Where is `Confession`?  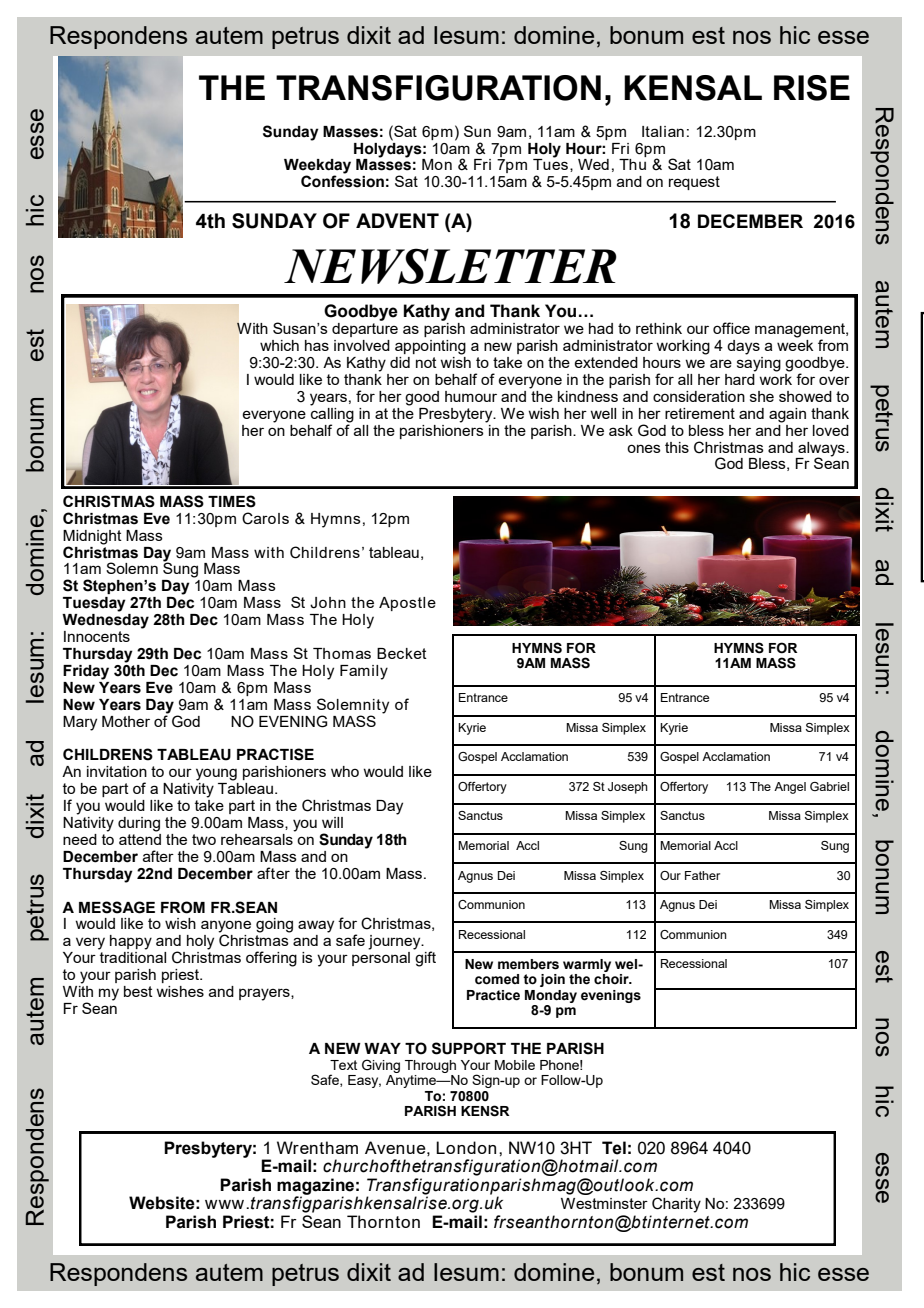
Confession is located at coordinates (342, 180).
